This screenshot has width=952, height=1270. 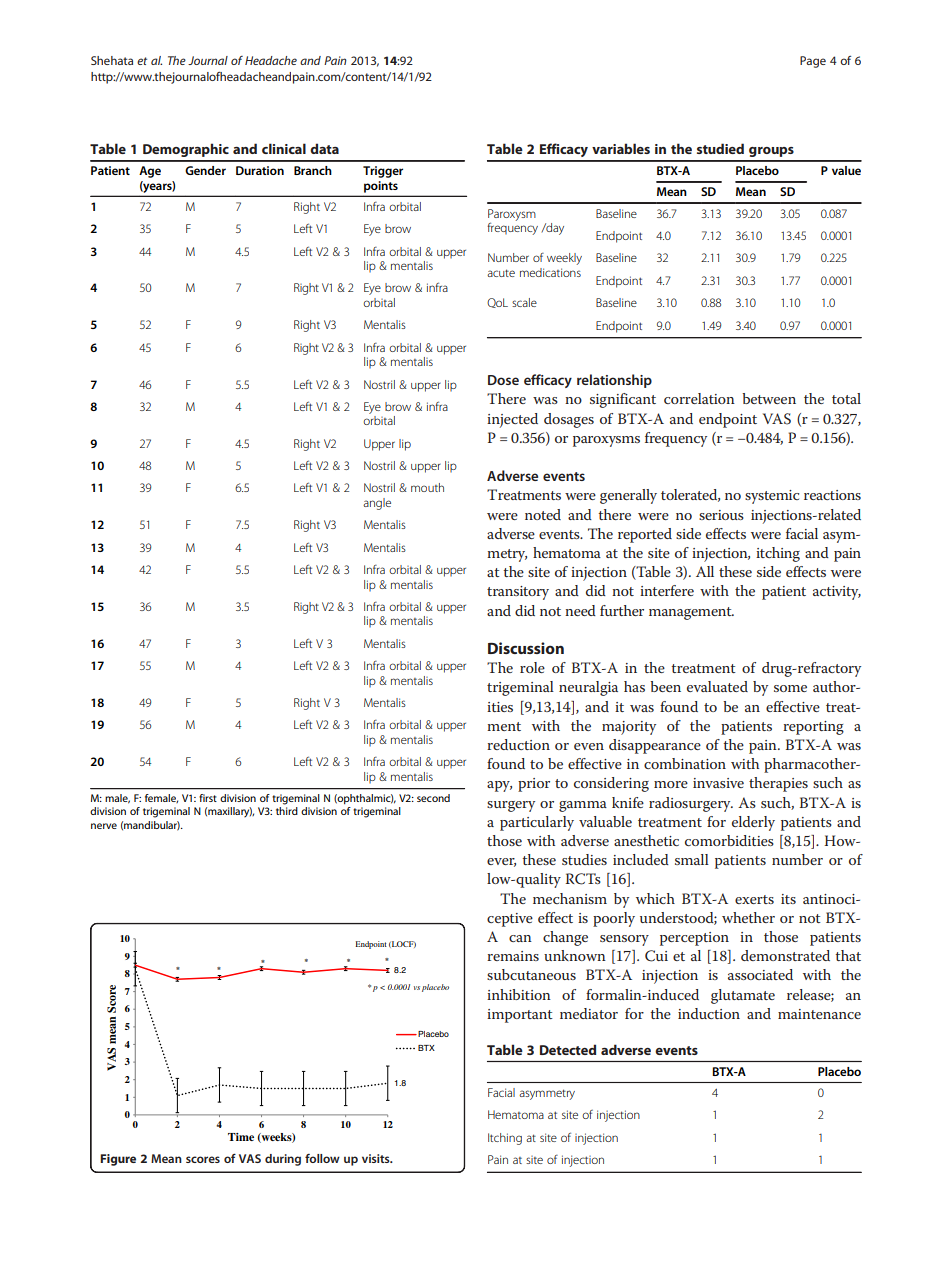 What do you see at coordinates (377, 504) in the screenshot?
I see `angle` at bounding box center [377, 504].
